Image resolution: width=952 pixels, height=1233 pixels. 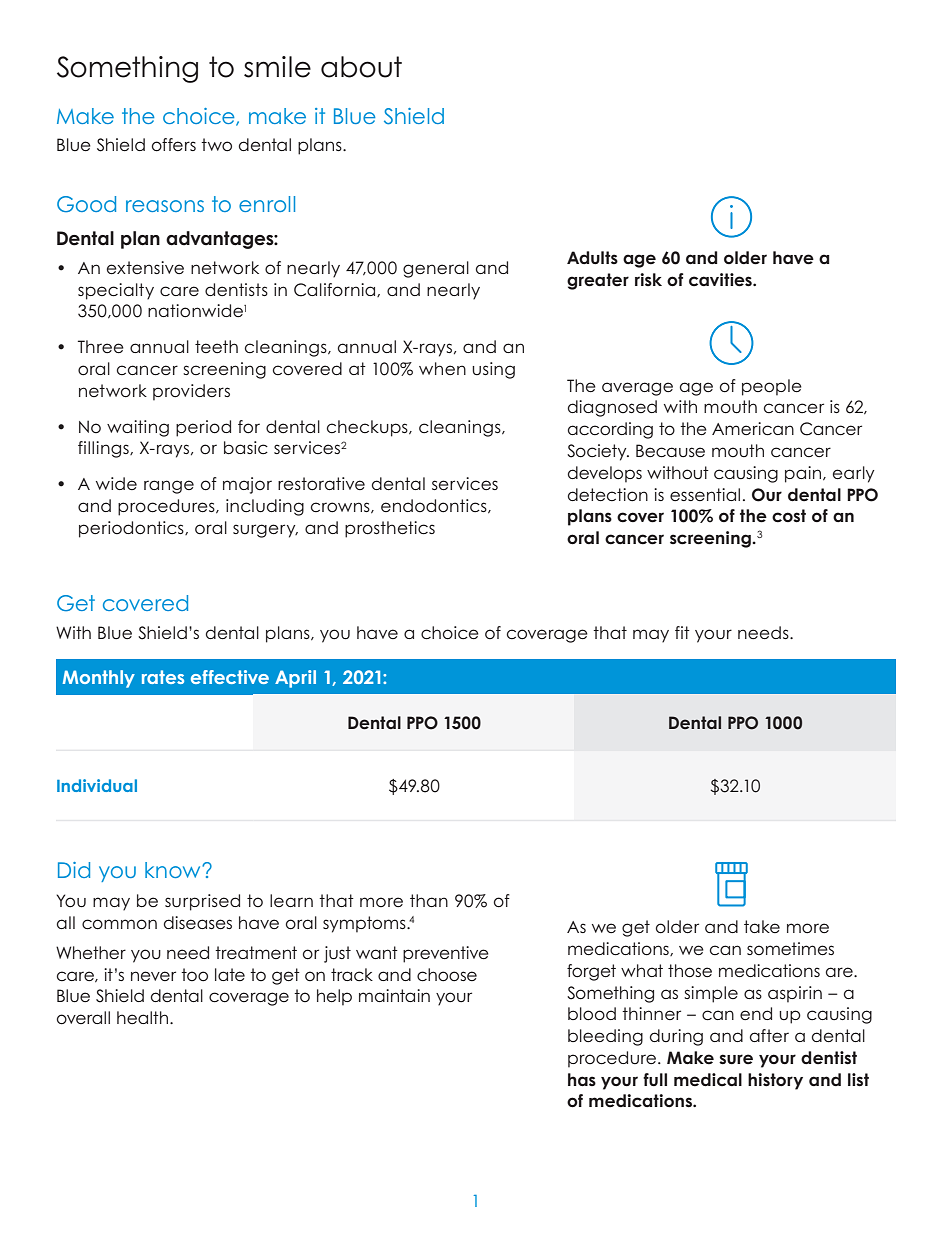 What do you see at coordinates (174, 145) in the screenshot?
I see `offers` at bounding box center [174, 145].
